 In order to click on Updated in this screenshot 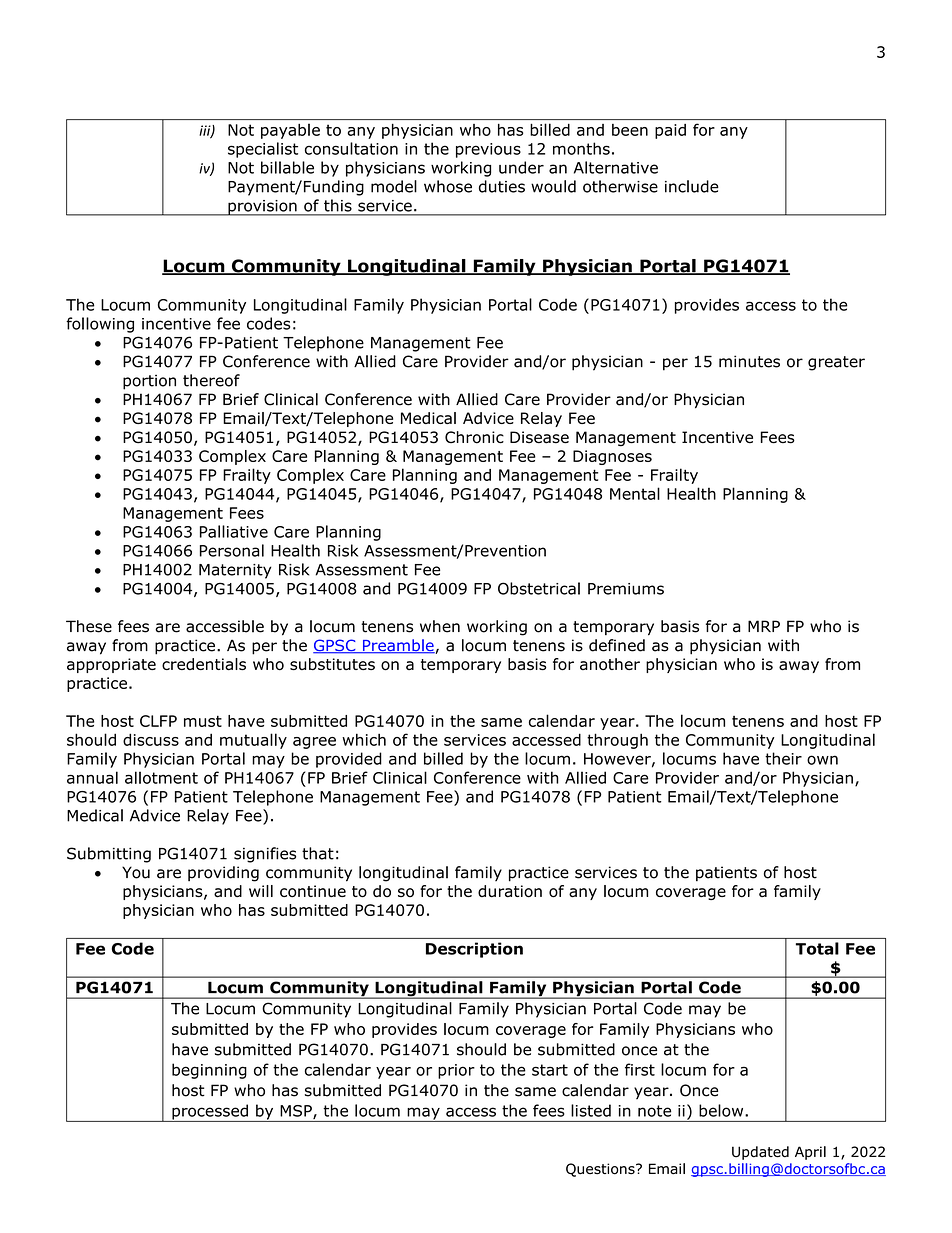, I will do `click(760, 1153)`.
